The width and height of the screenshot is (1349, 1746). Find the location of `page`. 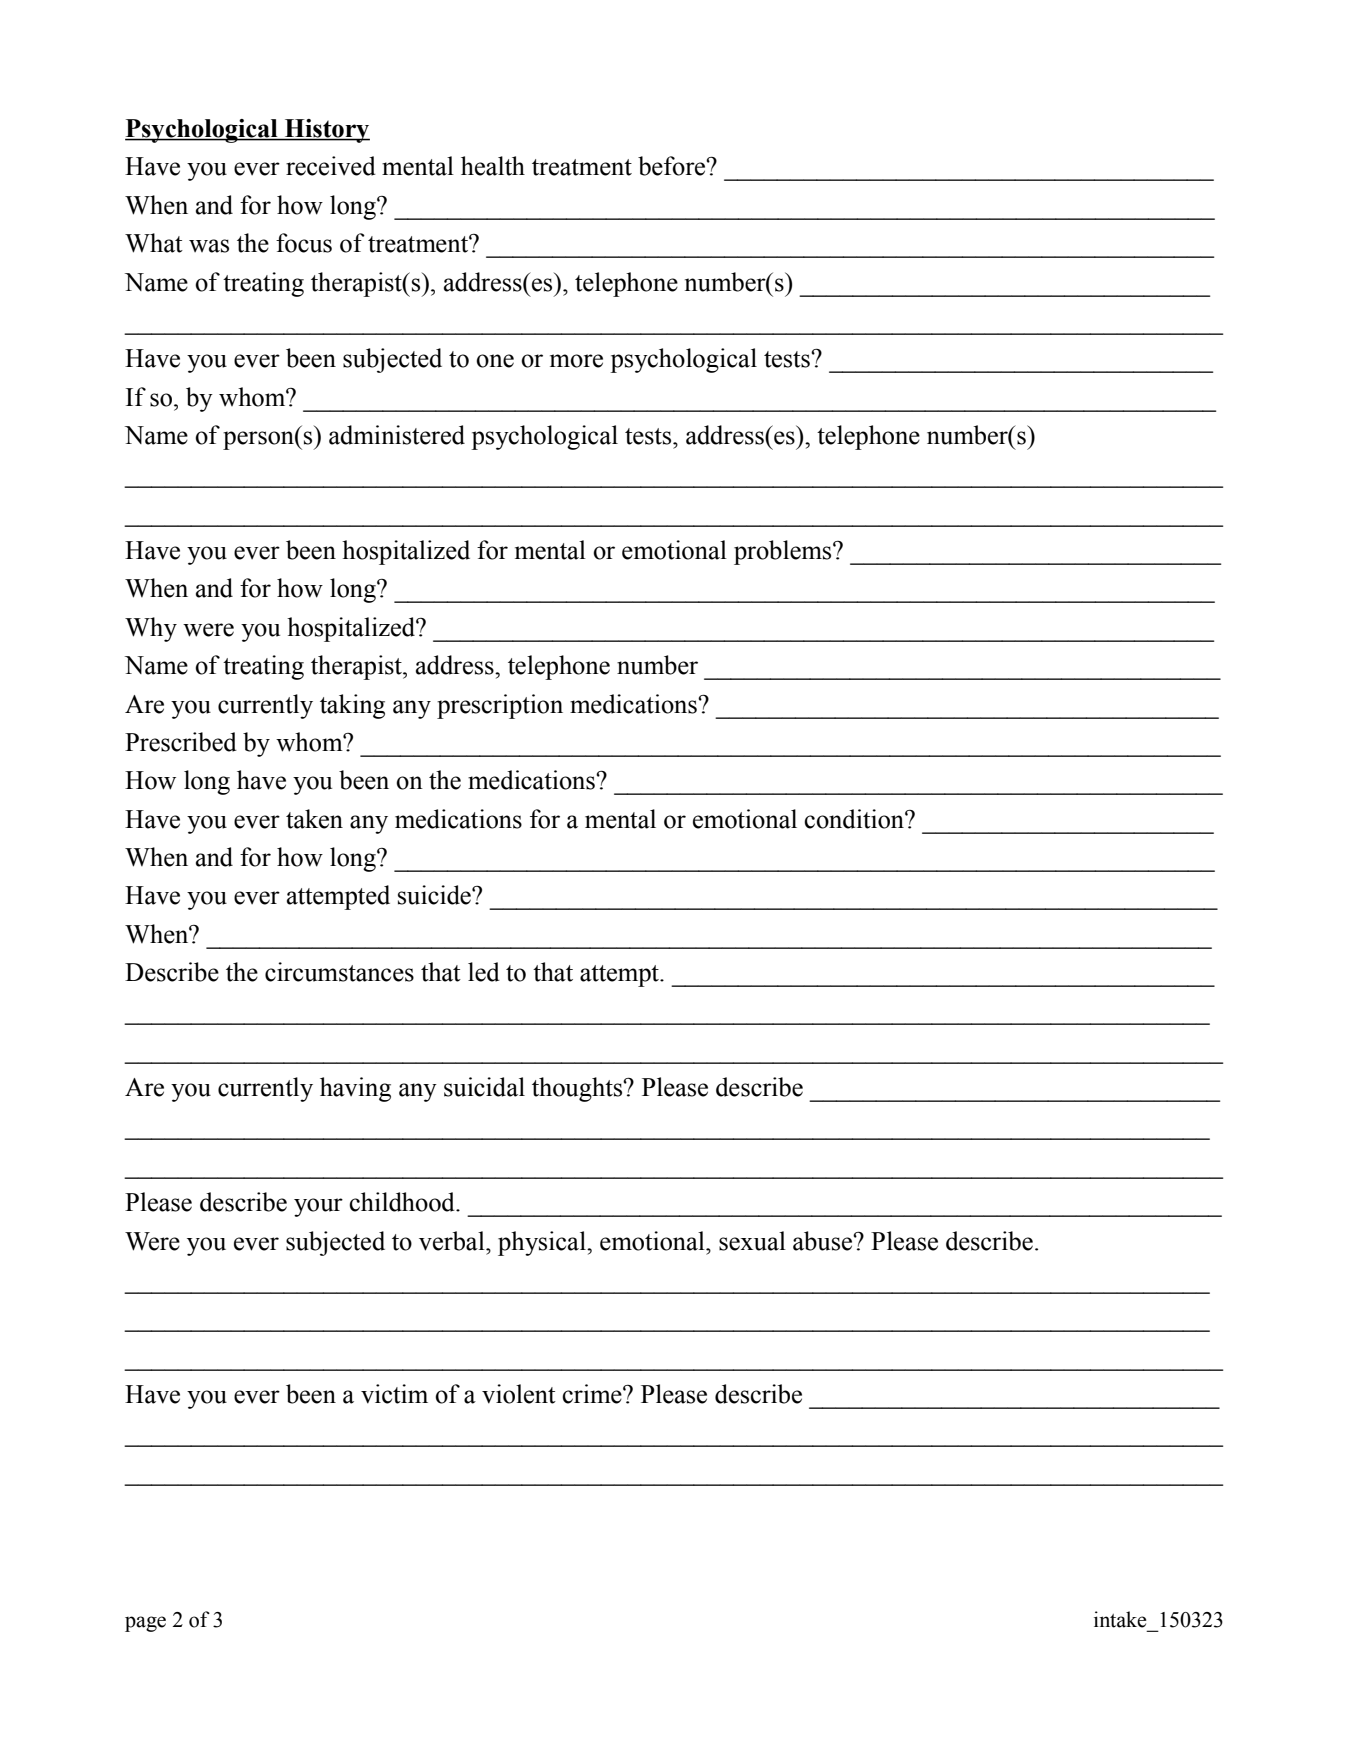

page is located at coordinates (145, 1624).
